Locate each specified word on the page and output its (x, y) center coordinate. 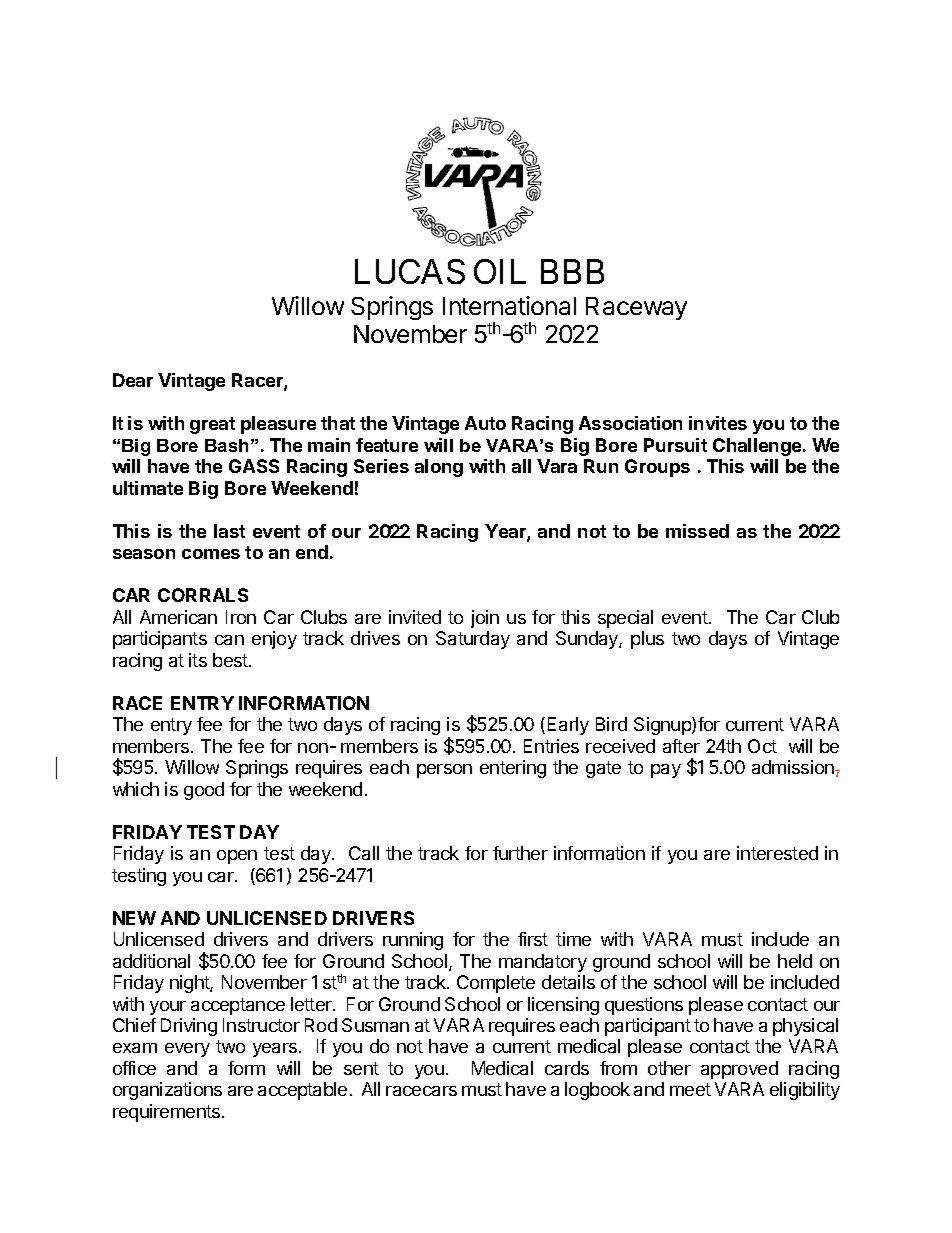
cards (567, 1068)
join (485, 619)
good (204, 791)
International (509, 305)
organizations (167, 1091)
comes (211, 554)
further (520, 853)
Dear (133, 380)
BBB (572, 271)
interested (777, 853)
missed (697, 531)
